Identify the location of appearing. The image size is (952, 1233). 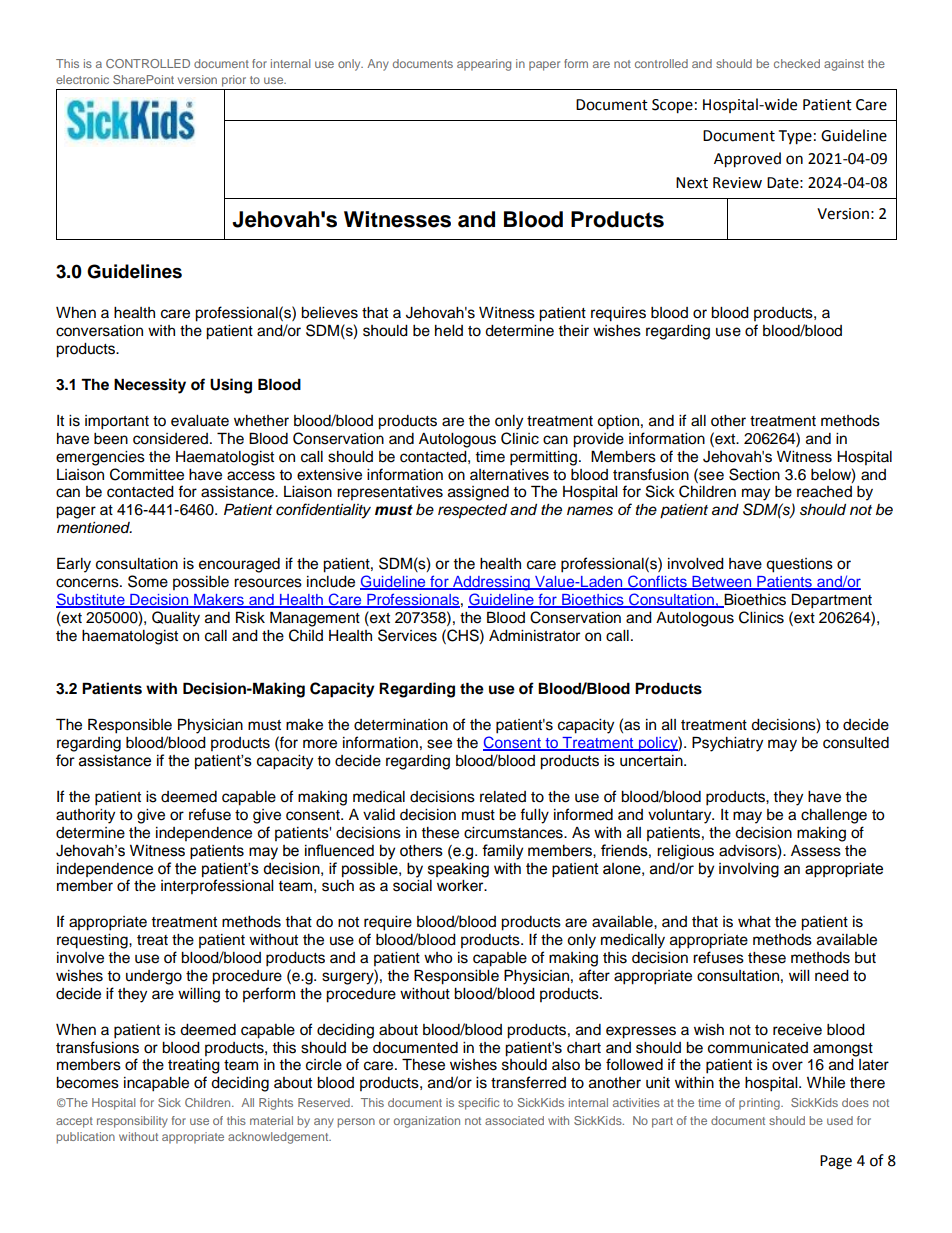
(484, 65).
